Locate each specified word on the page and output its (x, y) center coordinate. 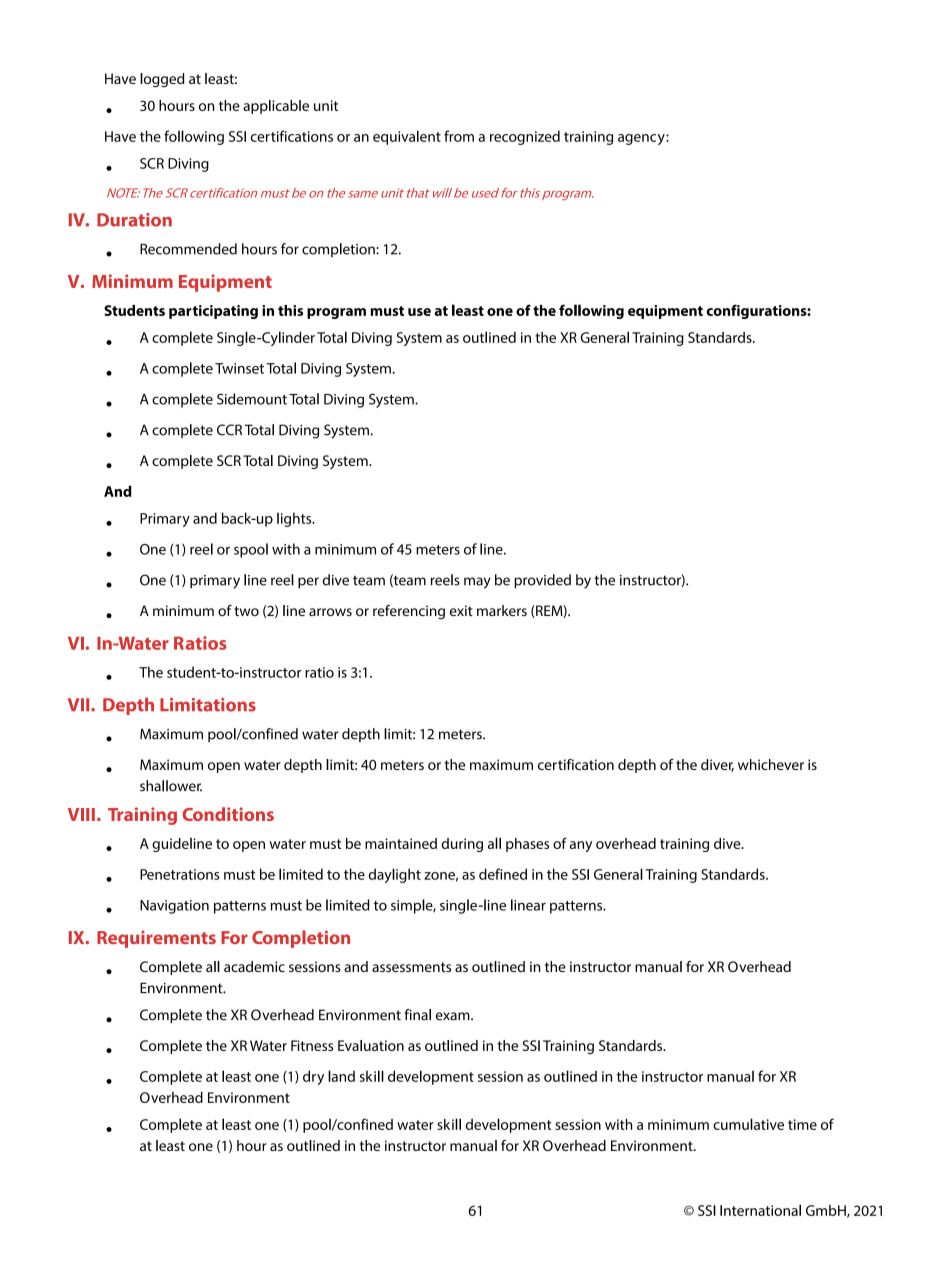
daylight (395, 875)
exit (461, 610)
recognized (525, 137)
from (459, 136)
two (246, 611)
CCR (229, 430)
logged (162, 80)
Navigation (174, 907)
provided (542, 581)
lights (295, 519)
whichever (771, 764)
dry (313, 1077)
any (581, 846)
